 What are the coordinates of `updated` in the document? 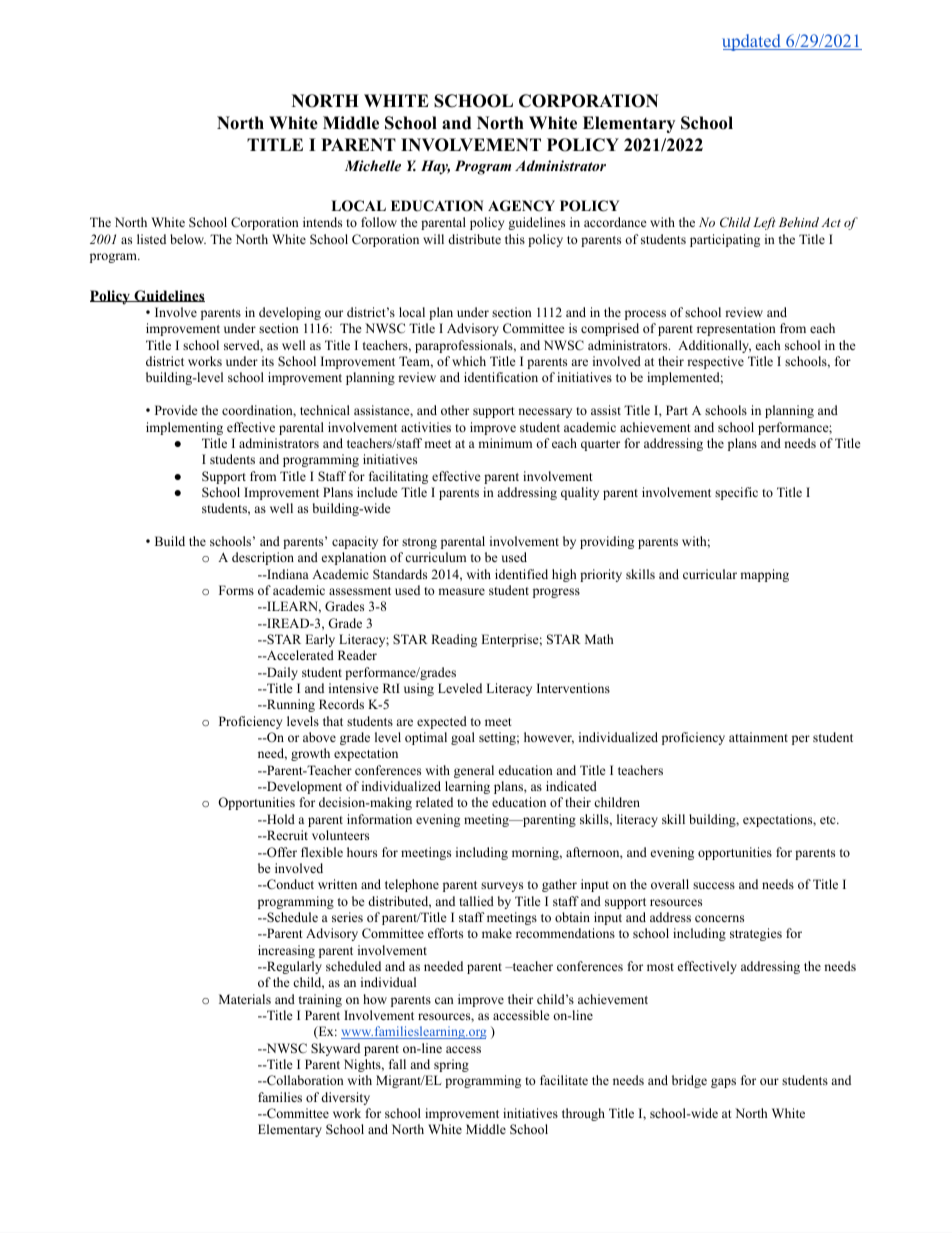 It's located at (752, 42).
